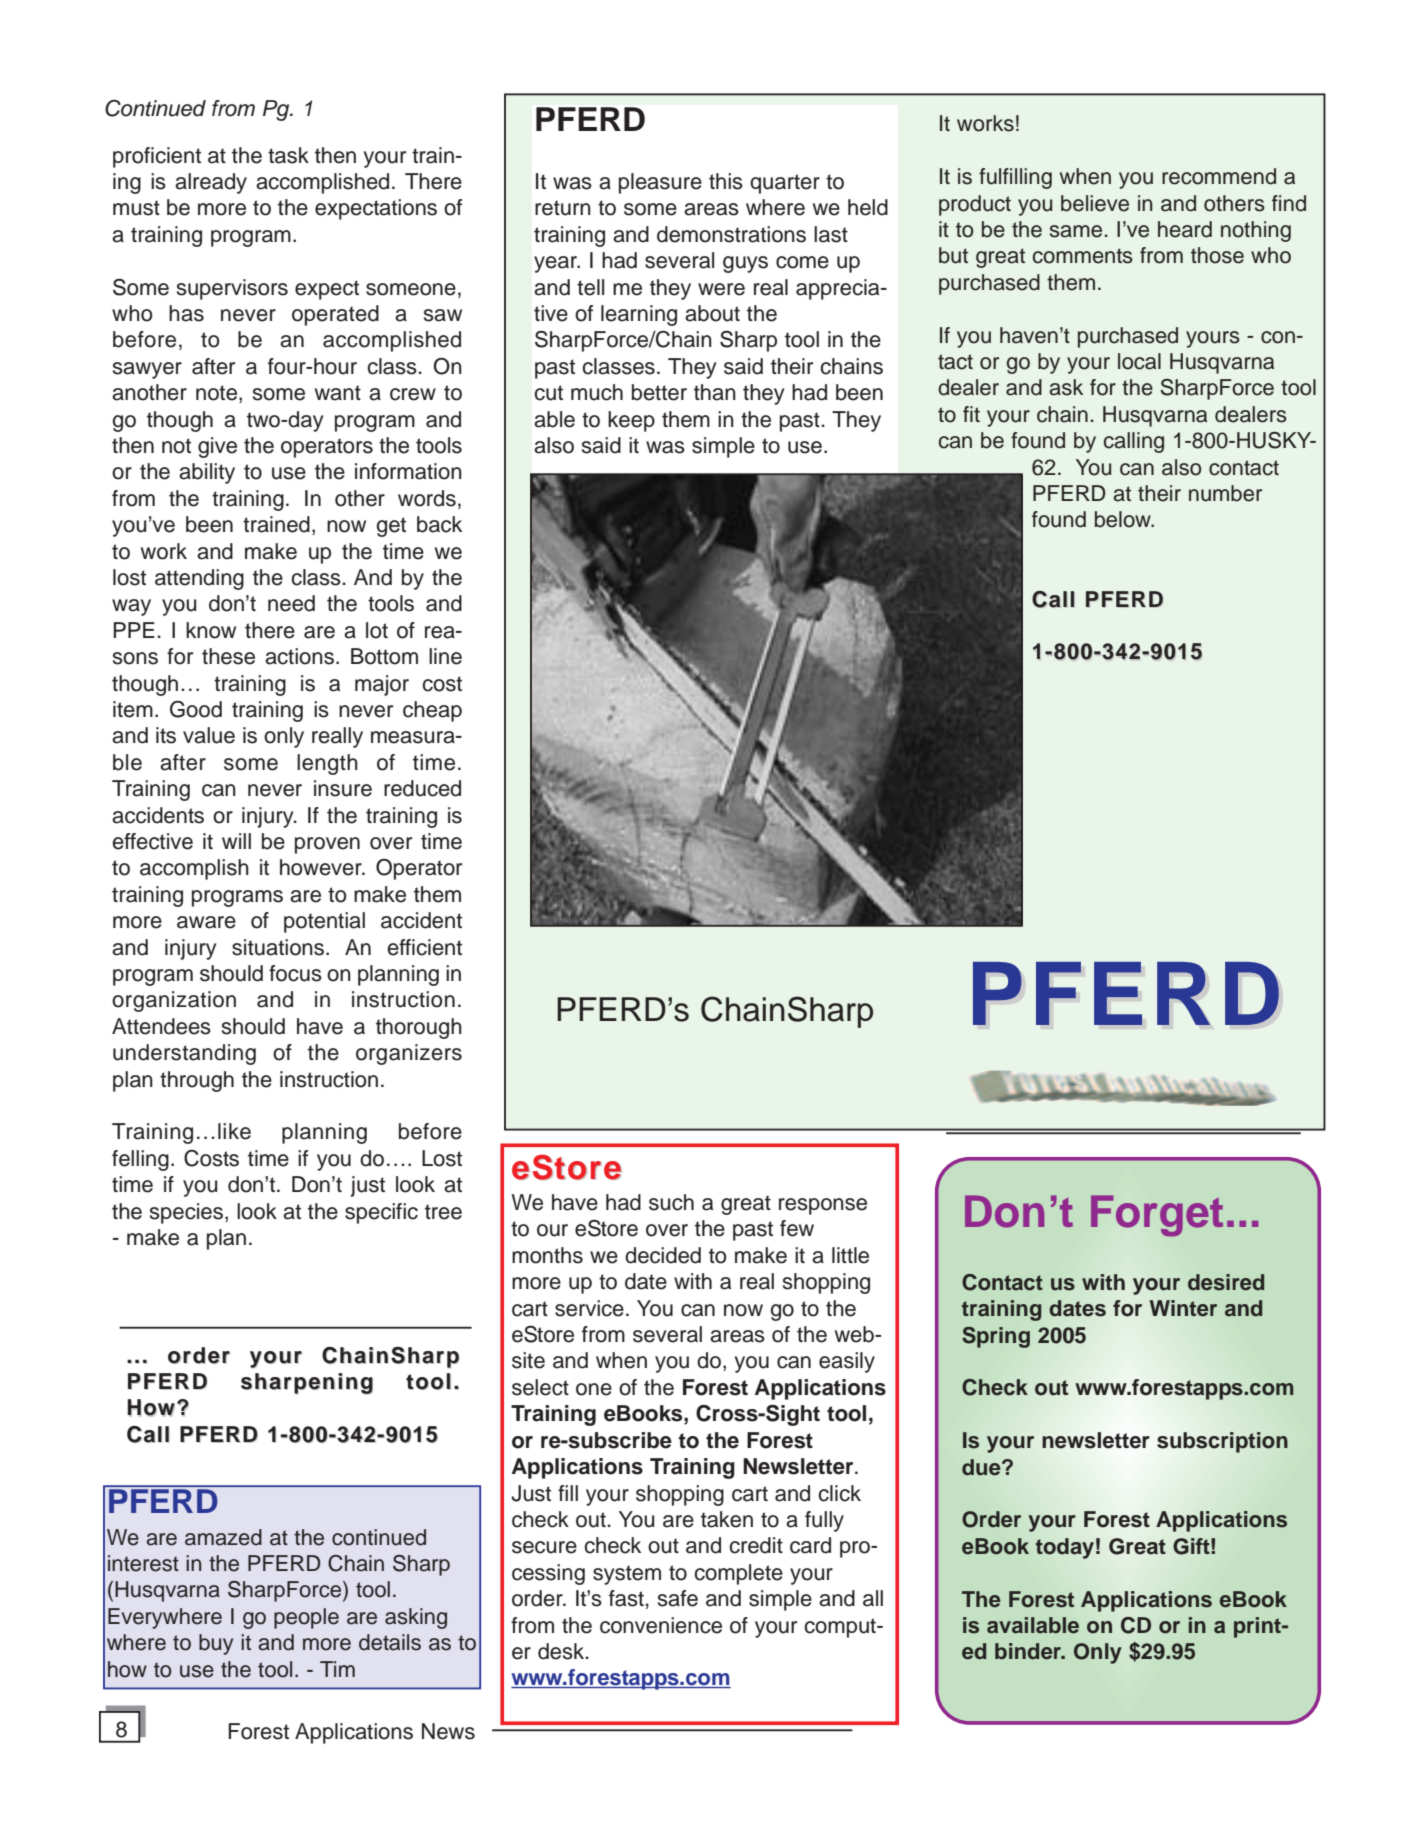 The width and height of the document is (1420, 1838). What do you see at coordinates (211, 183) in the document?
I see `already` at bounding box center [211, 183].
